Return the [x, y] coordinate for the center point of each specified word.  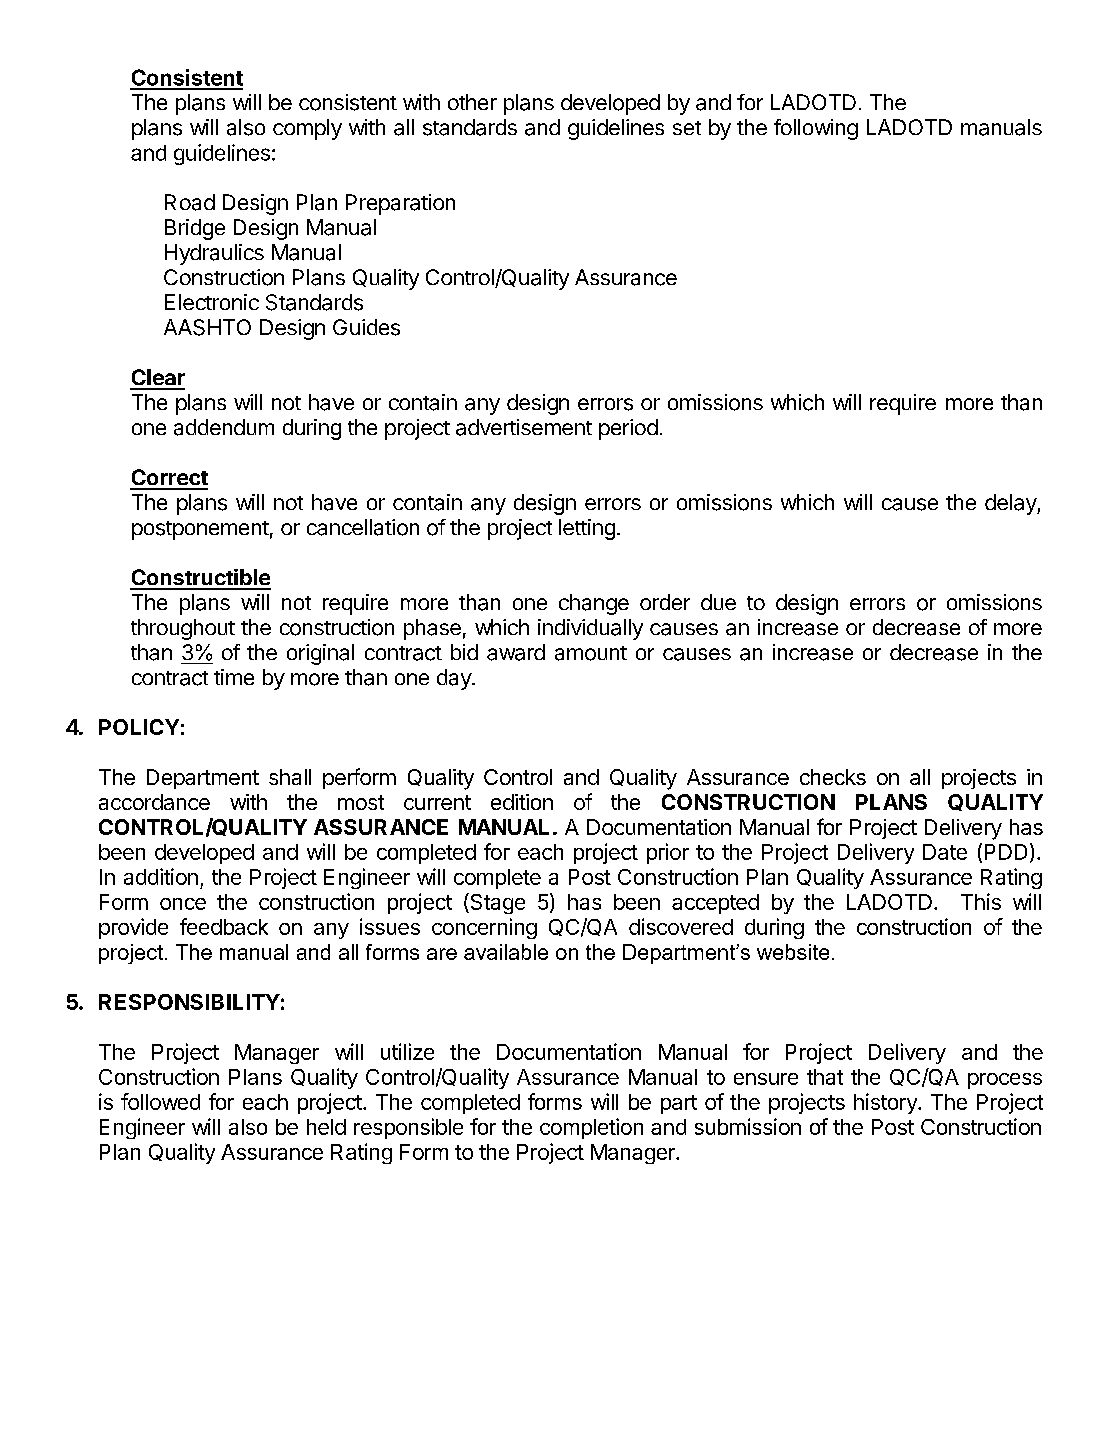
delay [1011, 504]
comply [307, 129]
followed [160, 1101]
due [718, 602]
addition [161, 876]
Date [945, 852]
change [594, 604]
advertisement [524, 427]
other [472, 102]
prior [668, 853]
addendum [224, 427]
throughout [183, 629]
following [816, 129]
